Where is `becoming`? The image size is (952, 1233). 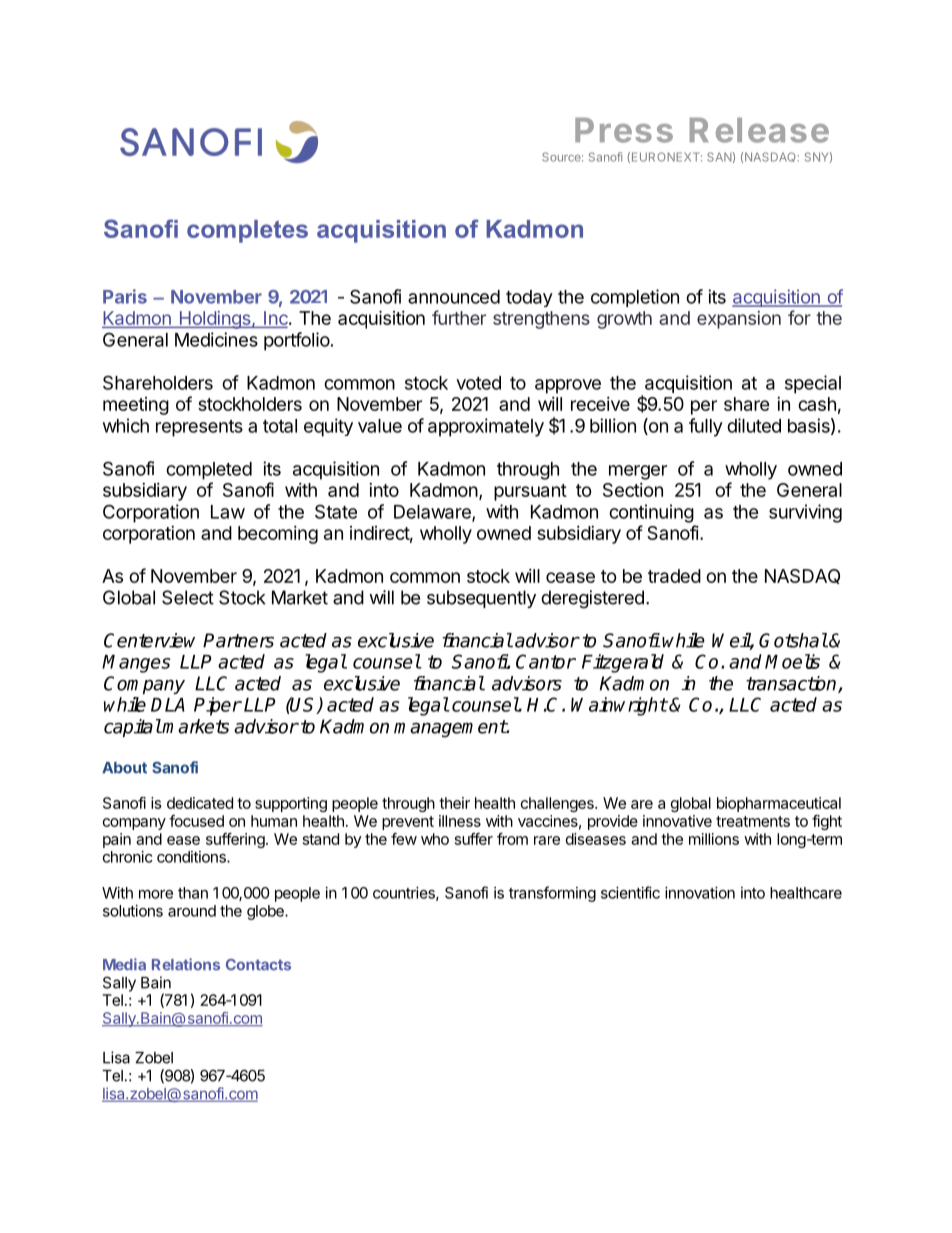
becoming is located at coordinates (278, 535).
